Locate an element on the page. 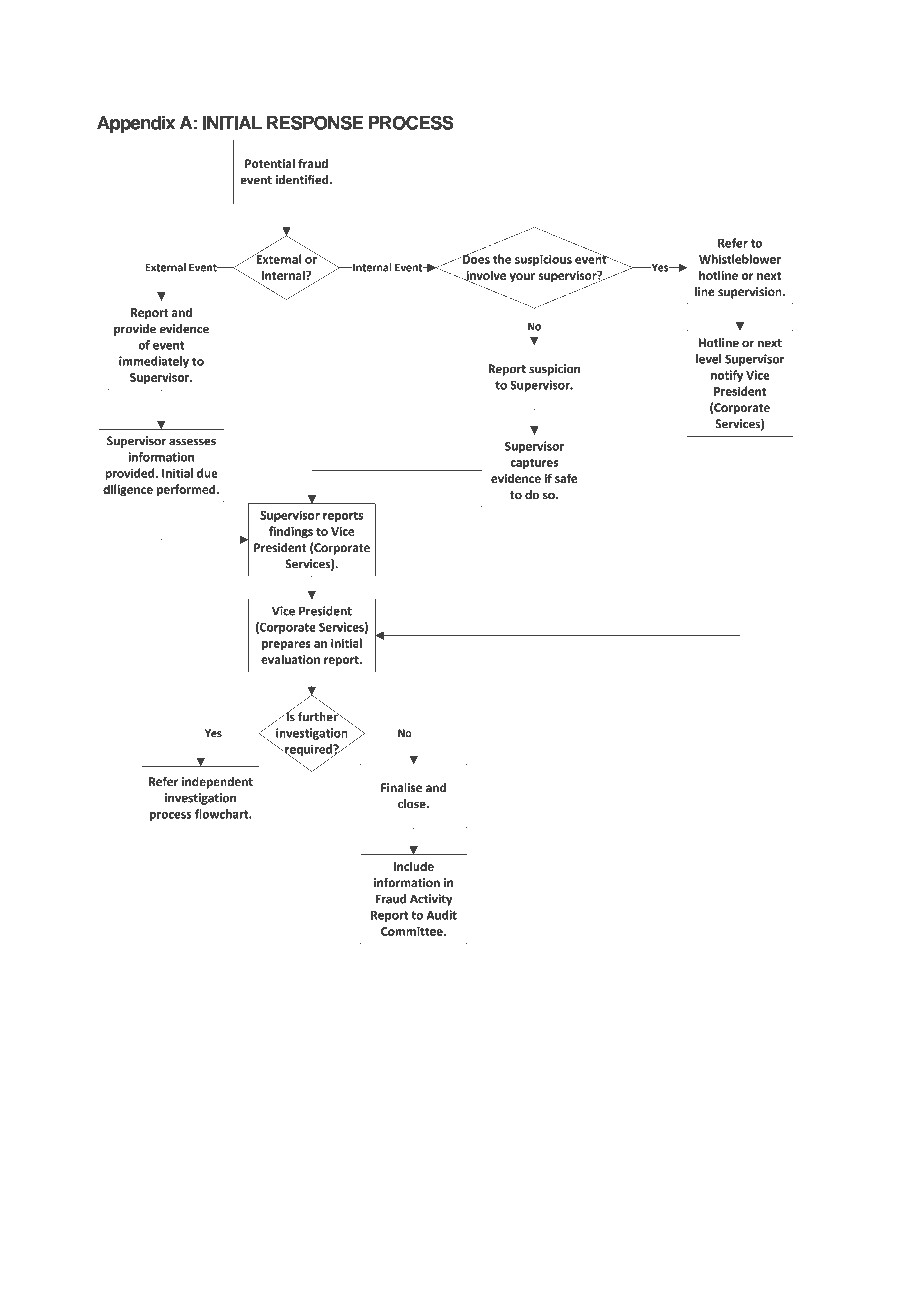  Potential is located at coordinates (270, 163).
